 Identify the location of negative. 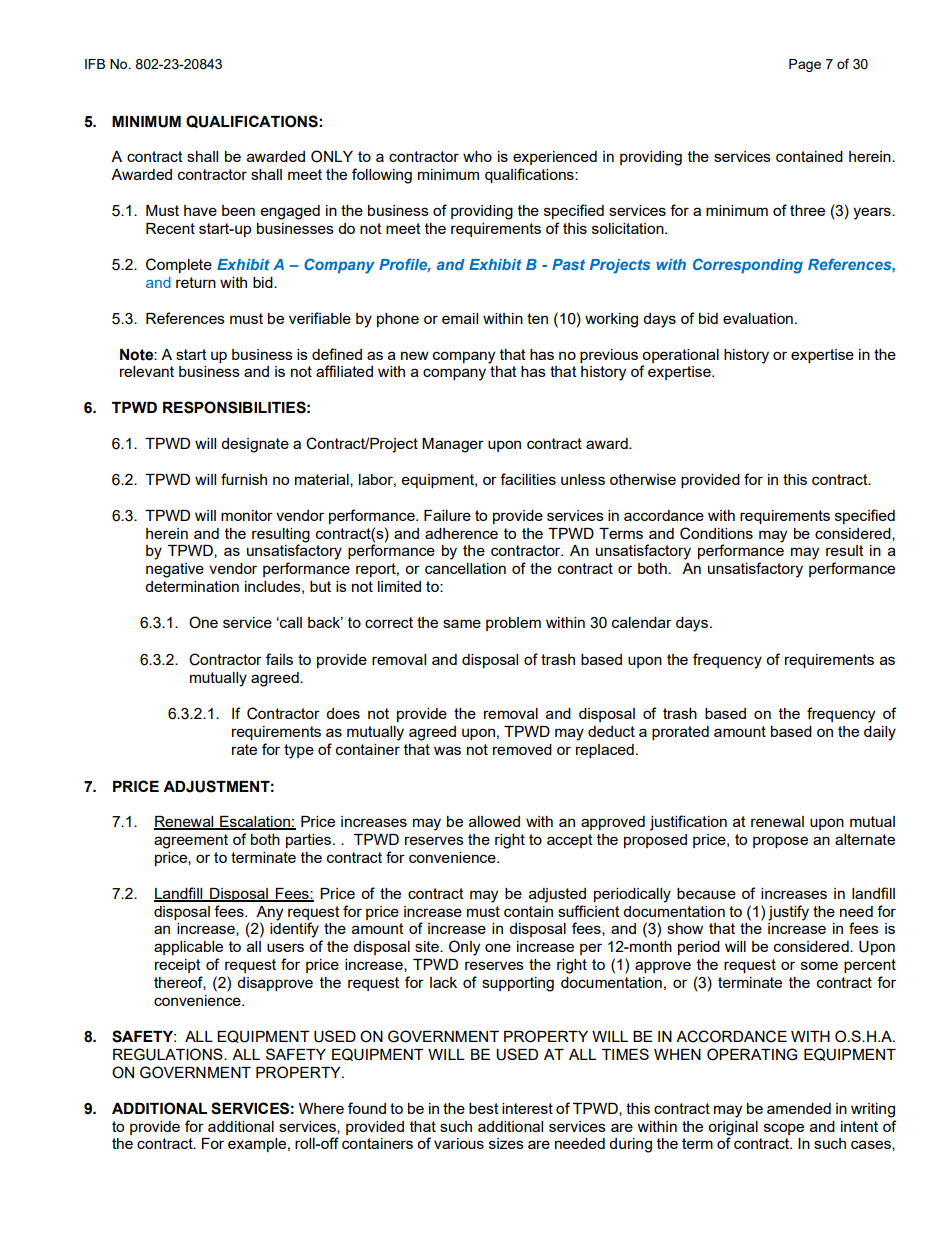
(175, 570).
